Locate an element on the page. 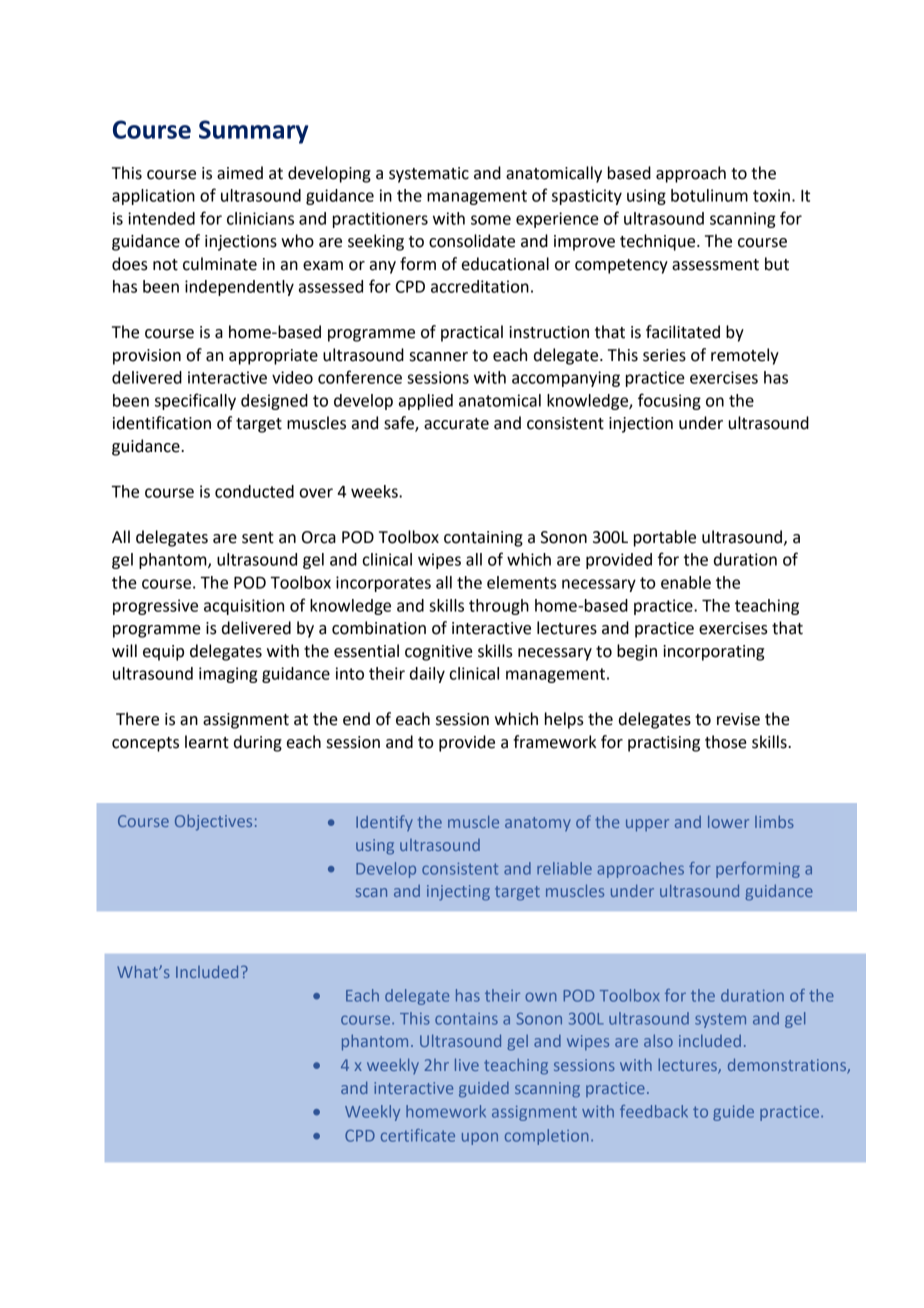 The width and height of the document is (924, 1308). incorporating is located at coordinates (713, 653).
